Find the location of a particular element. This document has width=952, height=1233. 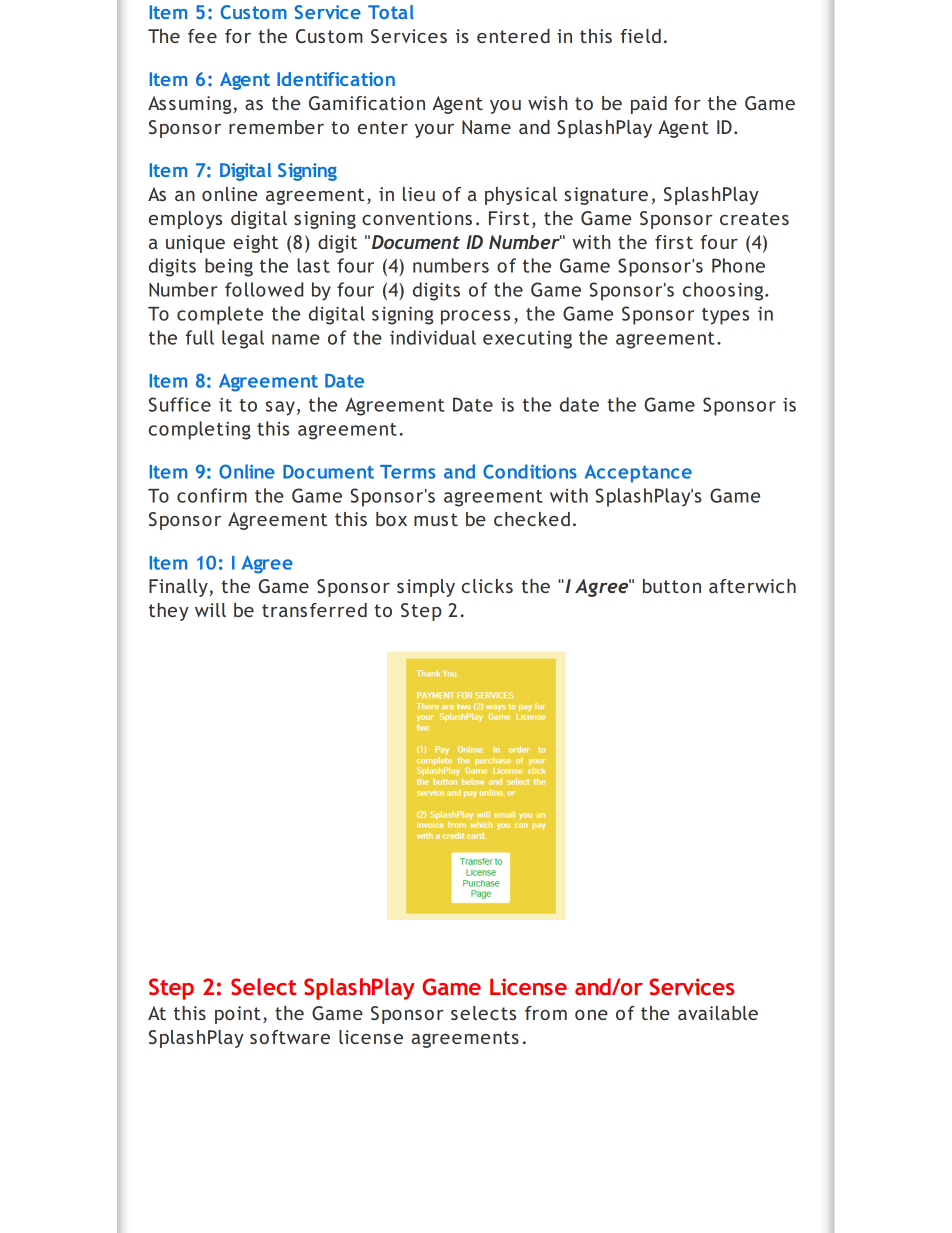

field is located at coordinates (640, 36).
